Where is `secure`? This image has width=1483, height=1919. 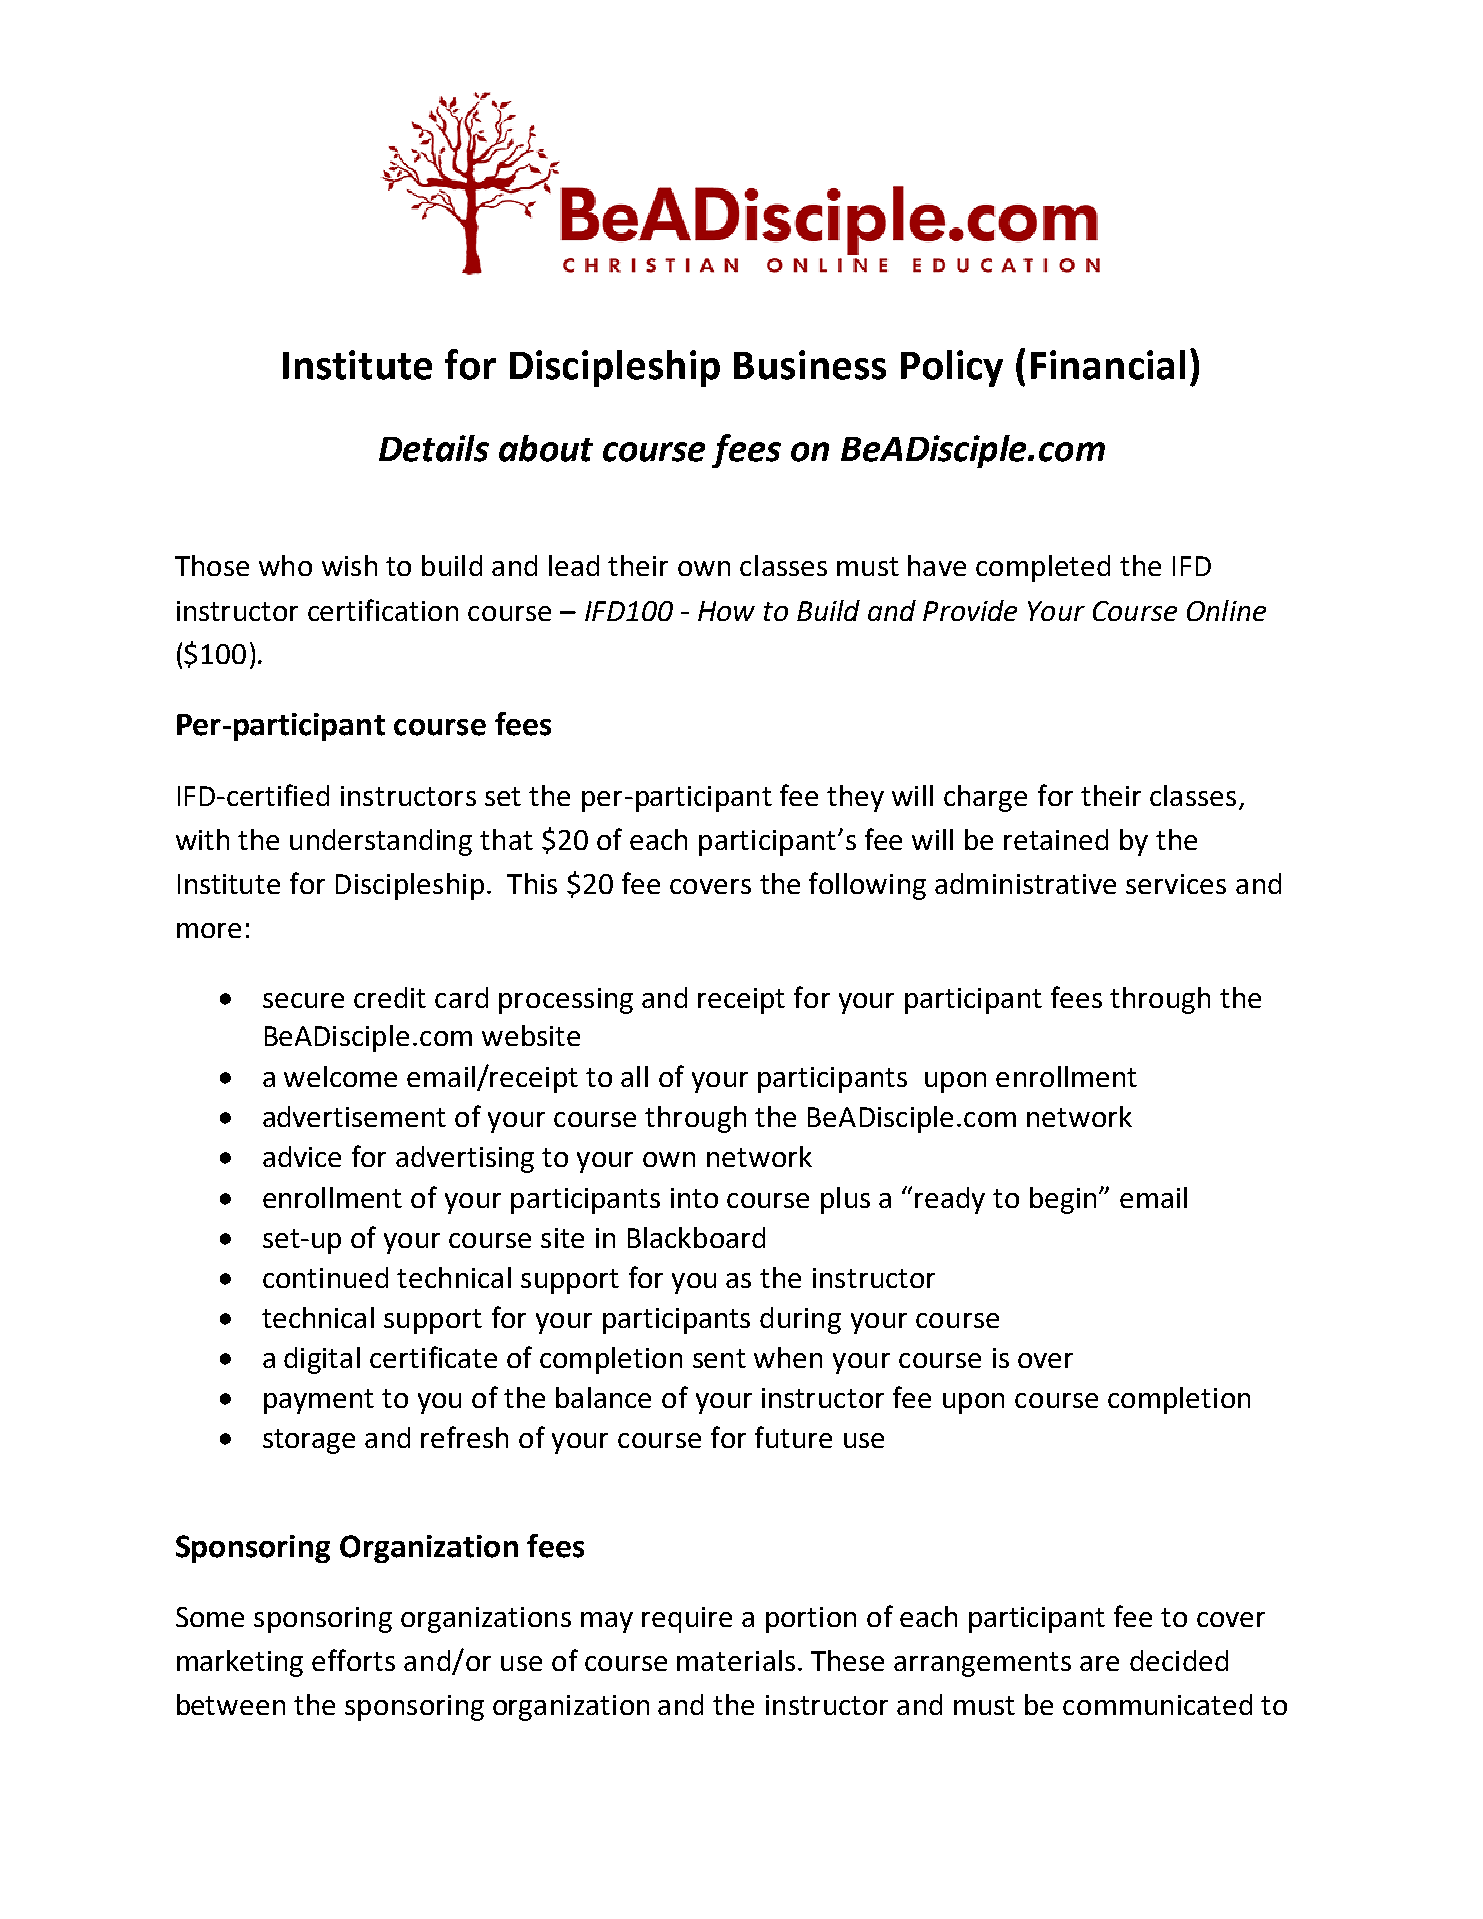
secure is located at coordinates (303, 1000).
